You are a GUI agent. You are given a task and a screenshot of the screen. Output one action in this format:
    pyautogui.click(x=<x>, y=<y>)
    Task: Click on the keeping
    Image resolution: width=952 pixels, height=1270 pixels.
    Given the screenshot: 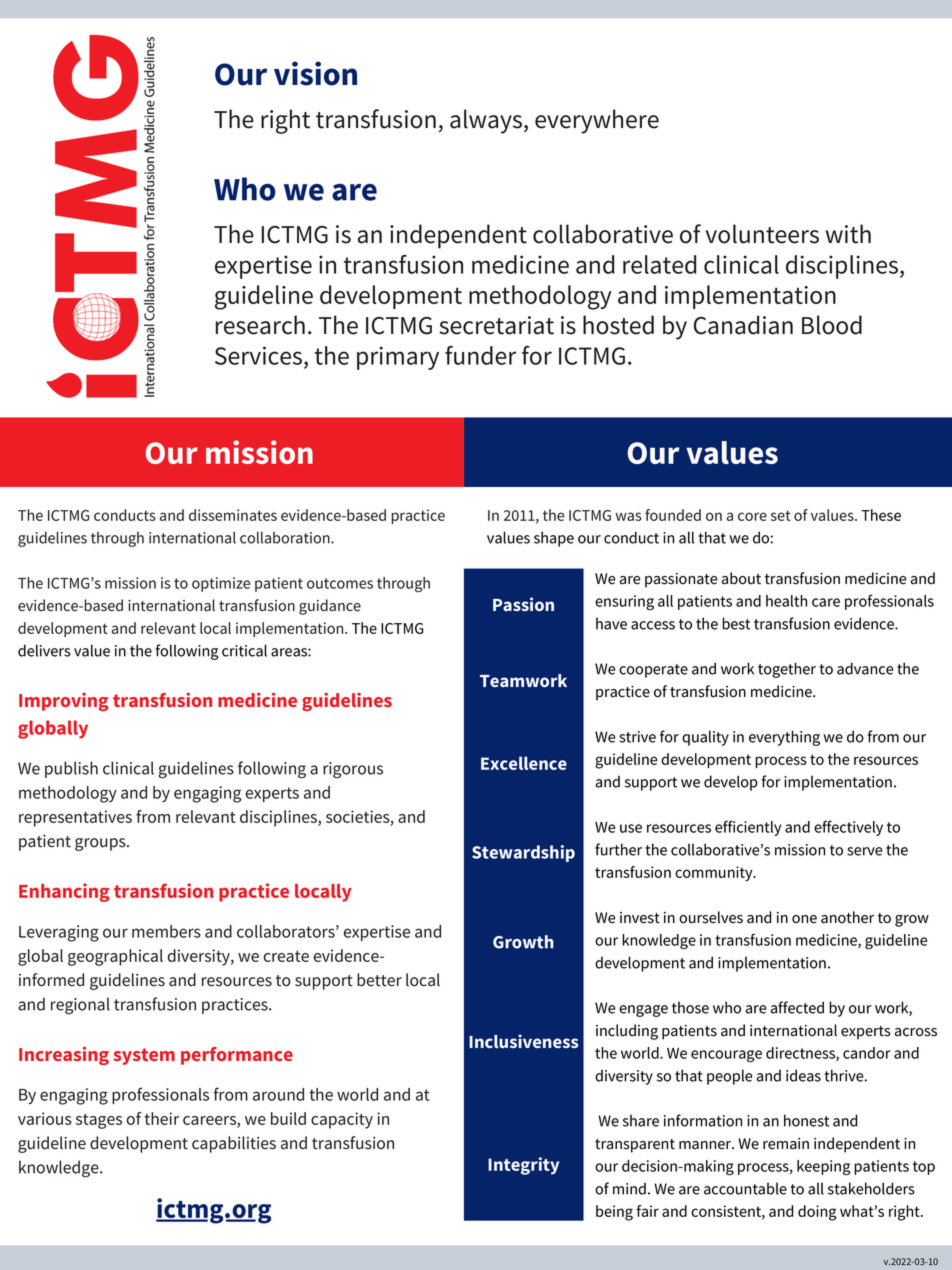 What is the action you would take?
    pyautogui.click(x=824, y=1168)
